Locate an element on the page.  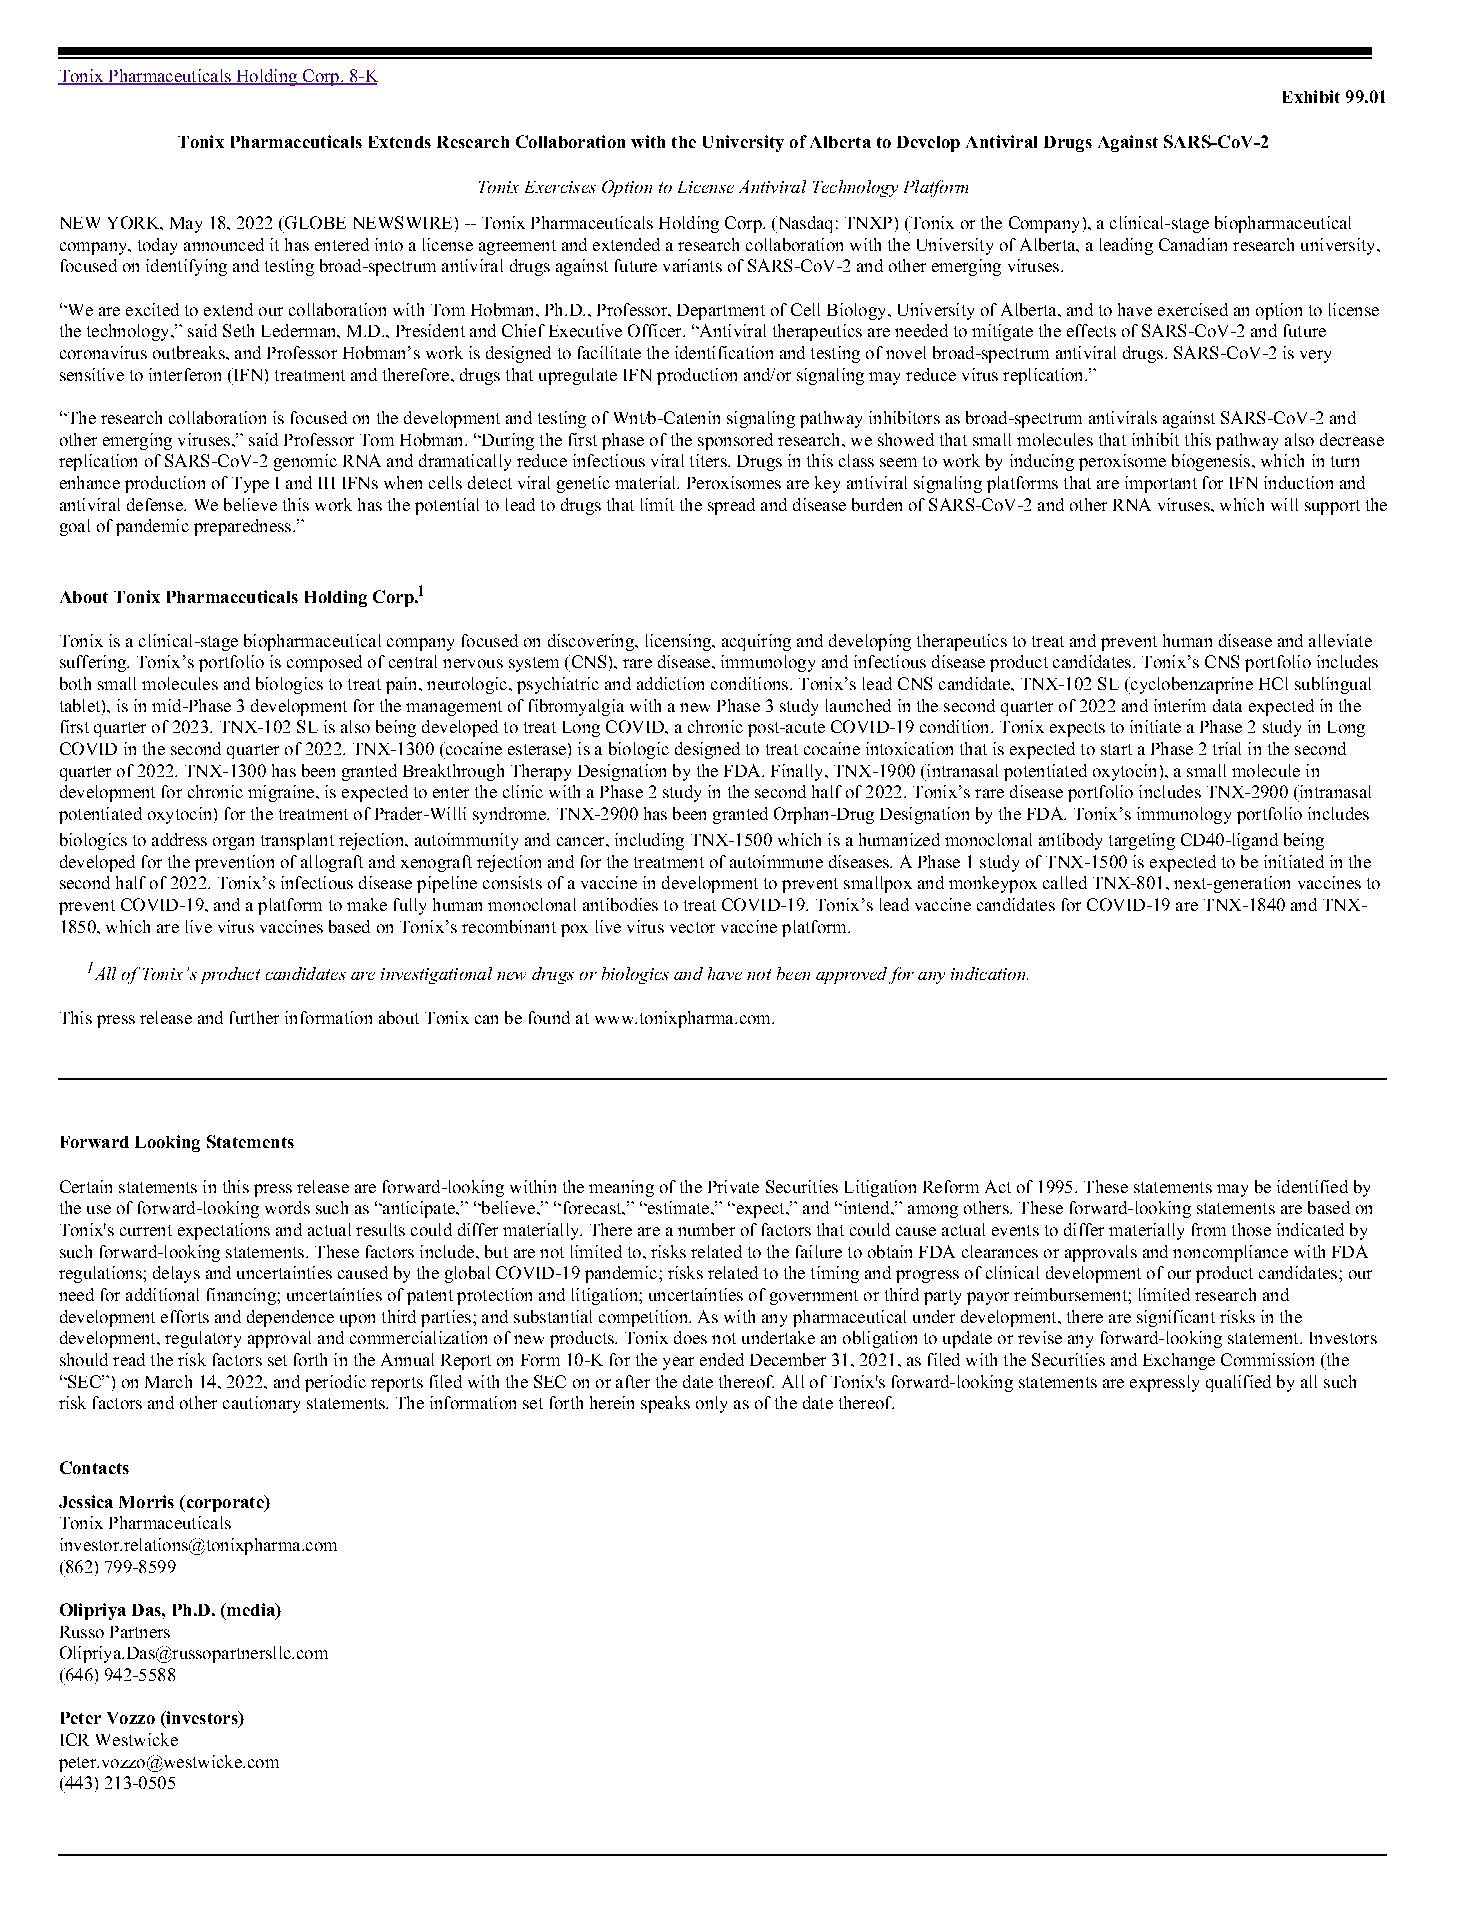
only is located at coordinates (711, 1404).
